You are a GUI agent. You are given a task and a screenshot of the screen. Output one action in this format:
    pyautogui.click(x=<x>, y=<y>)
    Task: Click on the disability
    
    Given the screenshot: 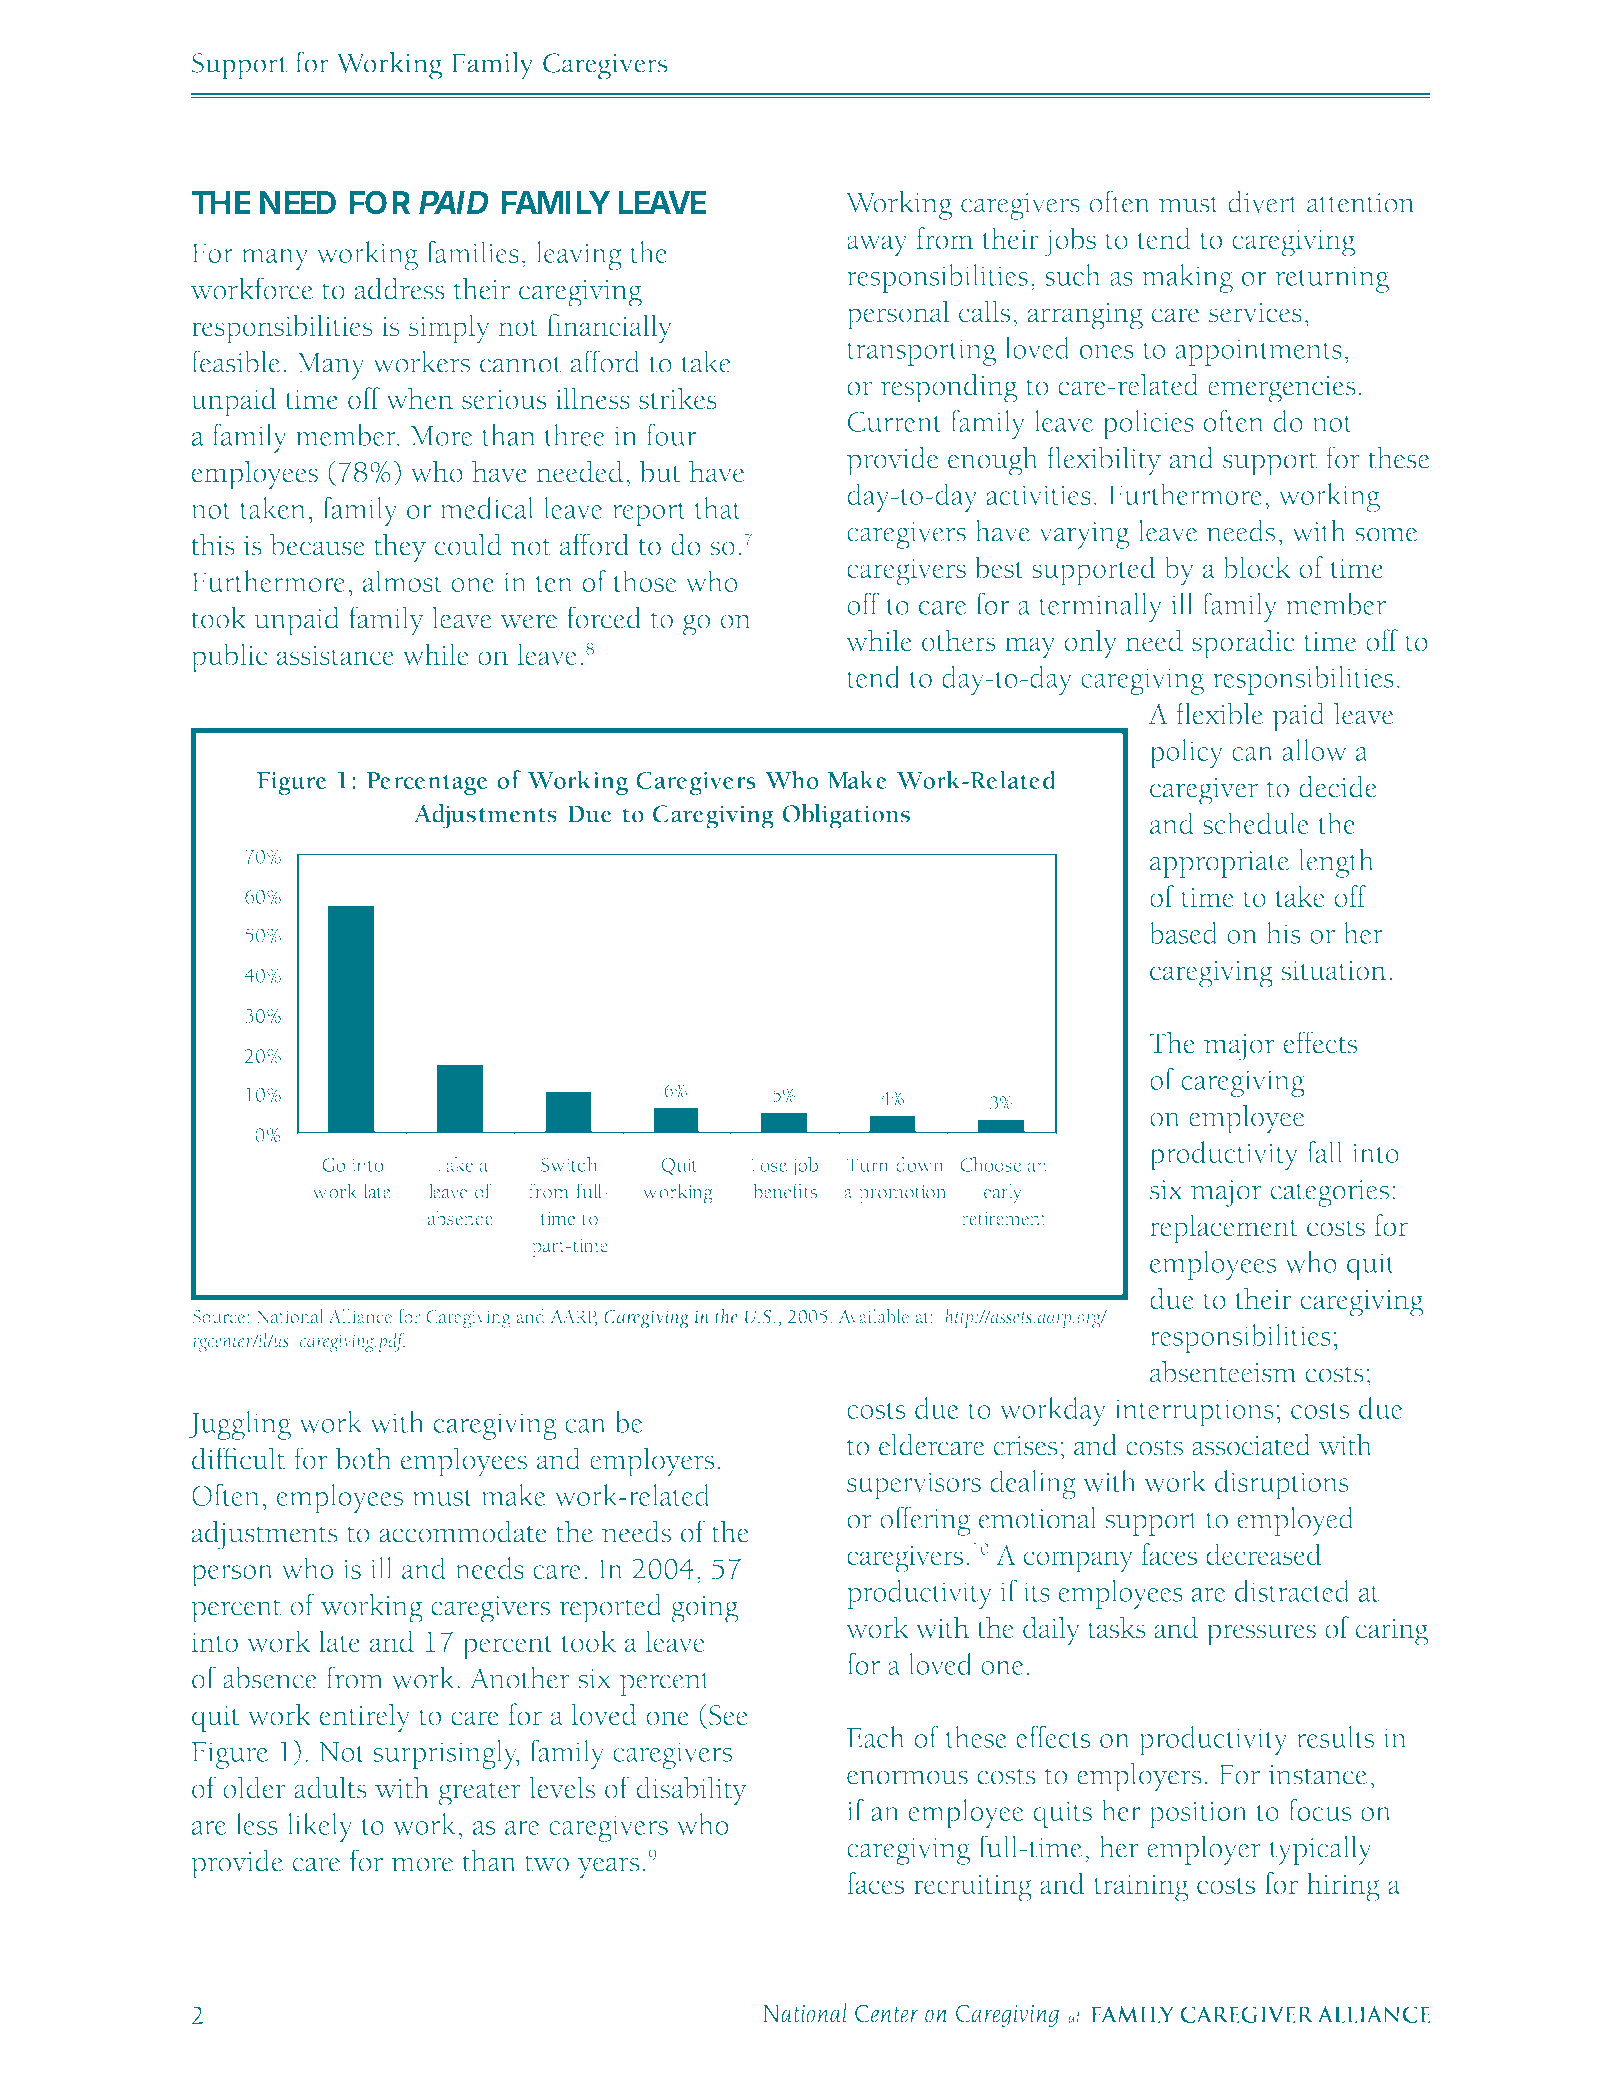 What is the action you would take?
    pyautogui.click(x=691, y=1791)
